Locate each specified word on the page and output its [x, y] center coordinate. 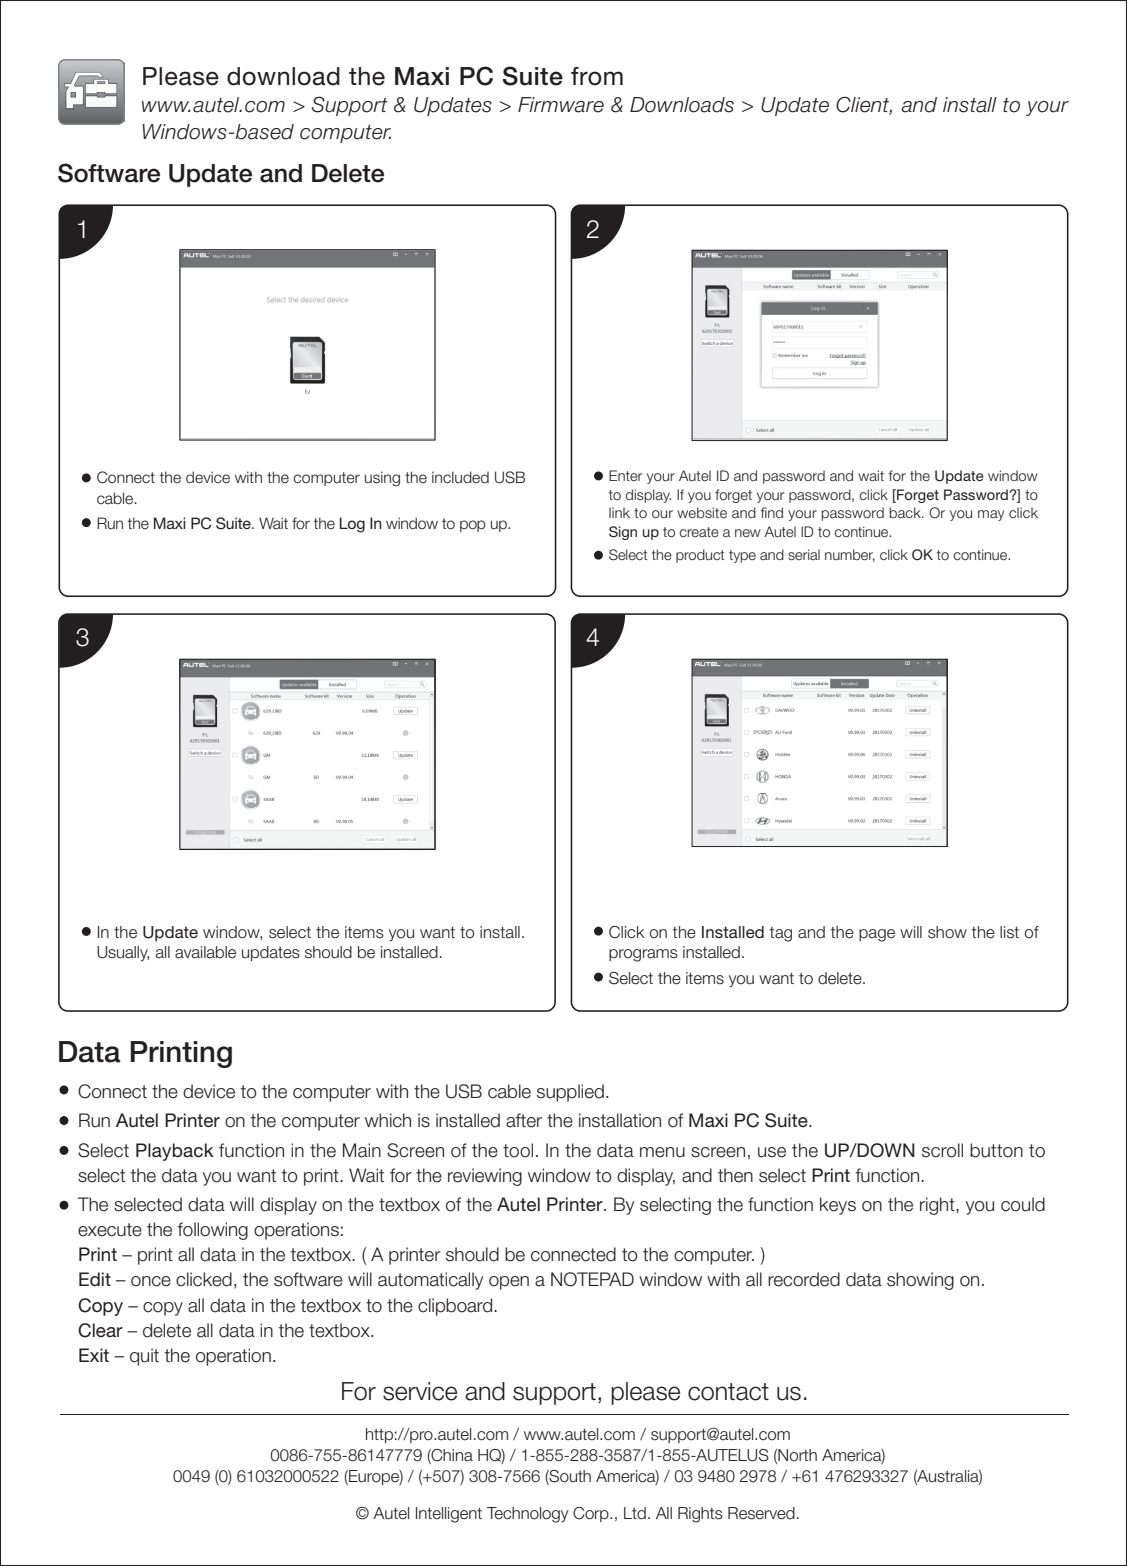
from [597, 76]
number [850, 555]
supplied [570, 1093]
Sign [623, 533]
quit [144, 1357]
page [877, 935]
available [205, 952]
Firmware [561, 105]
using [382, 479]
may [991, 515]
